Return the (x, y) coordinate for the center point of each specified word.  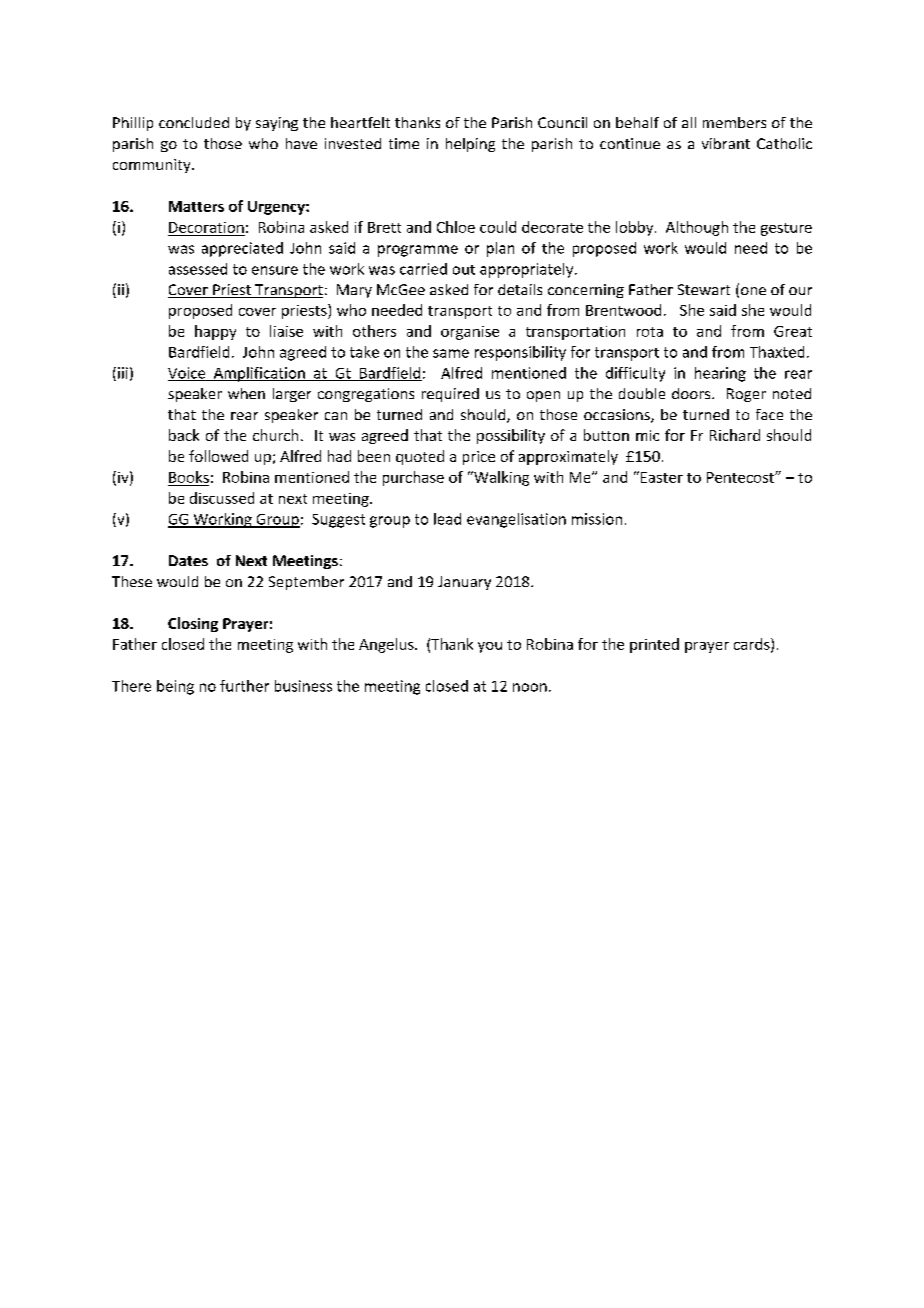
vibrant (726, 143)
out (464, 270)
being (175, 687)
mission (597, 519)
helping (470, 145)
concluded (194, 122)
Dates (188, 560)
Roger (746, 395)
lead (447, 519)
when (246, 393)
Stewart (704, 289)
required (450, 395)
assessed (198, 269)
